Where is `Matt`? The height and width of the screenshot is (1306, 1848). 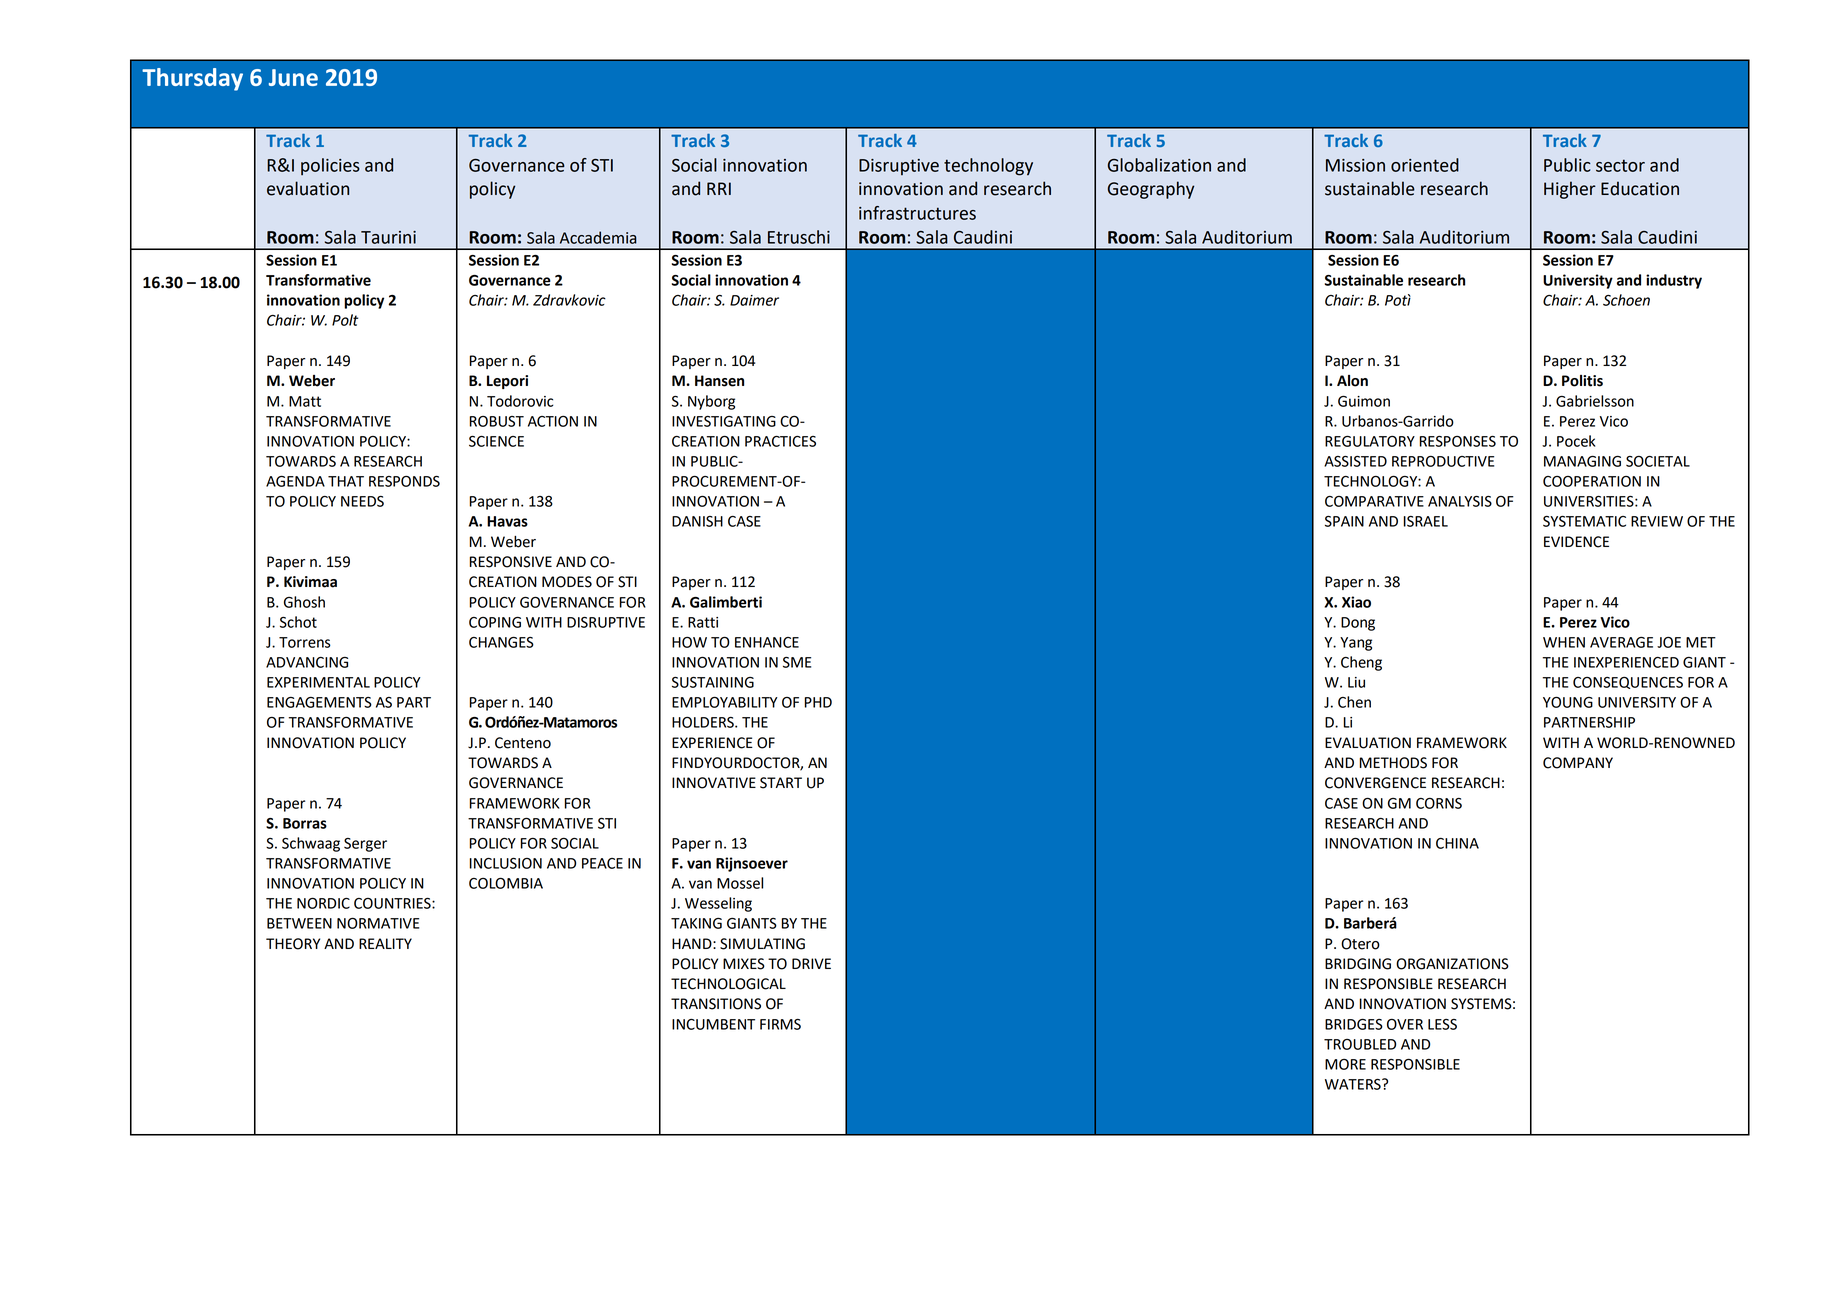
Matt is located at coordinates (305, 401).
